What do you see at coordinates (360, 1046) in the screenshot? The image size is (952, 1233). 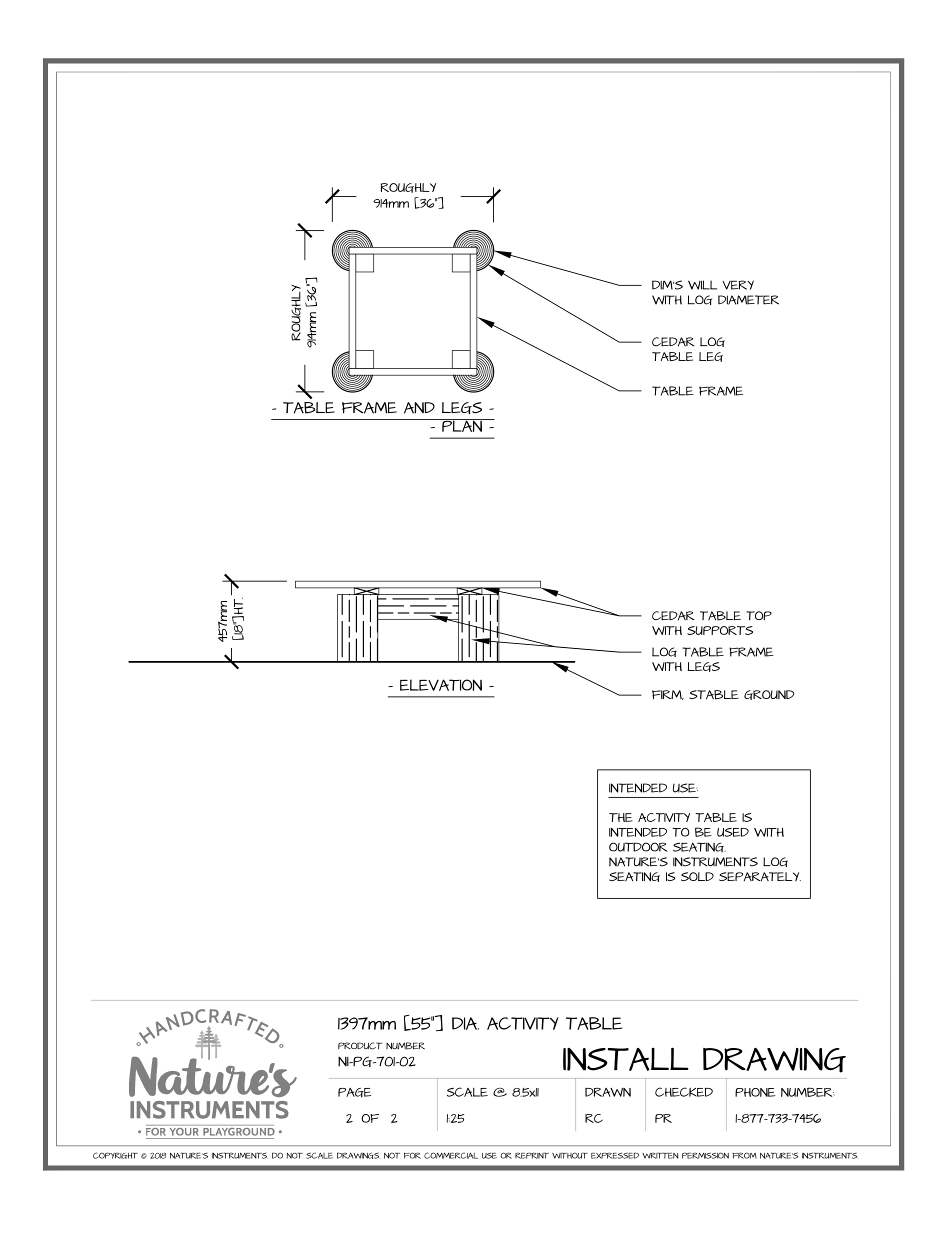 I see `PRODUCT` at bounding box center [360, 1046].
